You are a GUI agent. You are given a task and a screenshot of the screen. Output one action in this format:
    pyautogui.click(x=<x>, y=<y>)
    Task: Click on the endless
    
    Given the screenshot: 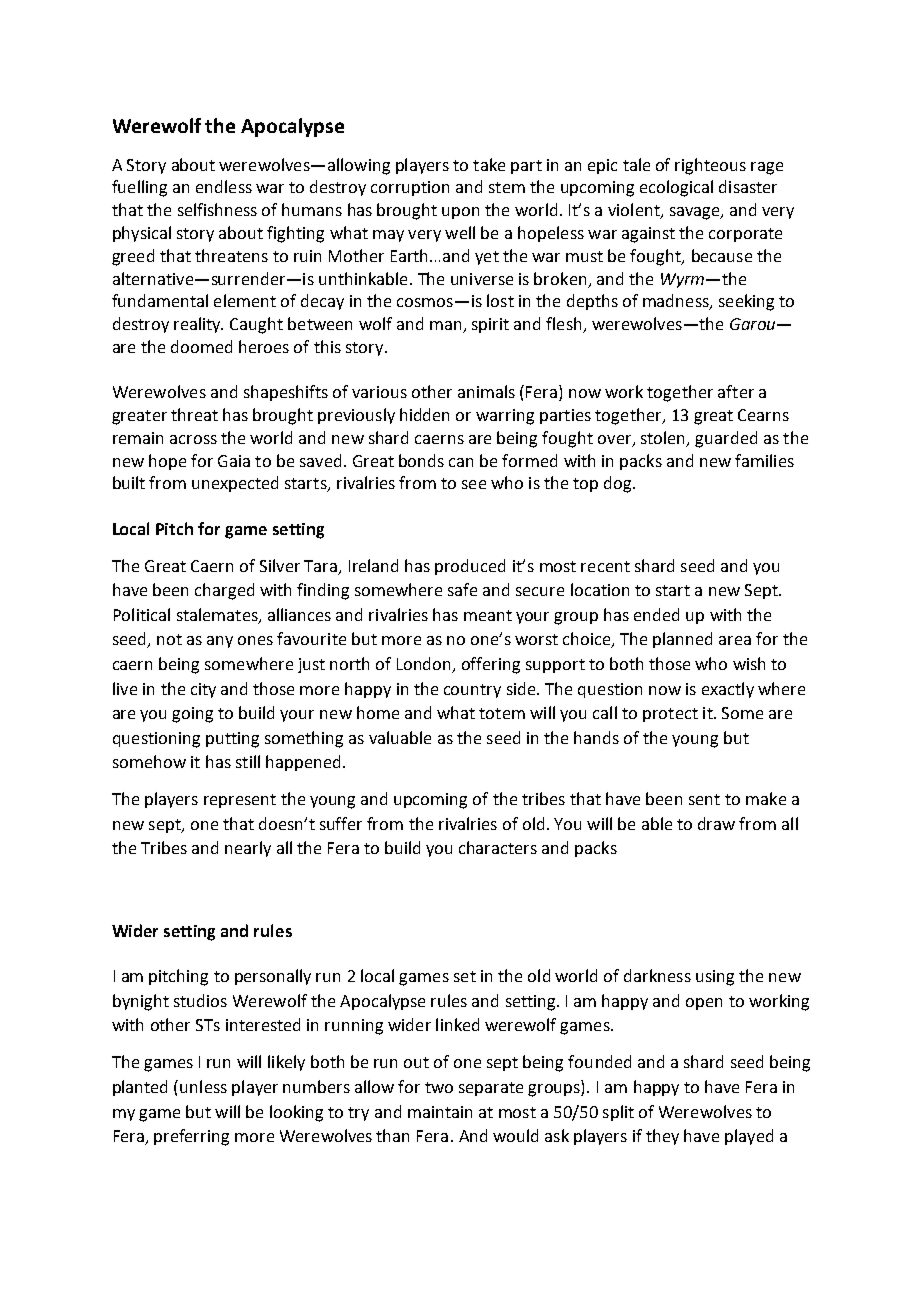 What is the action you would take?
    pyautogui.click(x=224, y=186)
